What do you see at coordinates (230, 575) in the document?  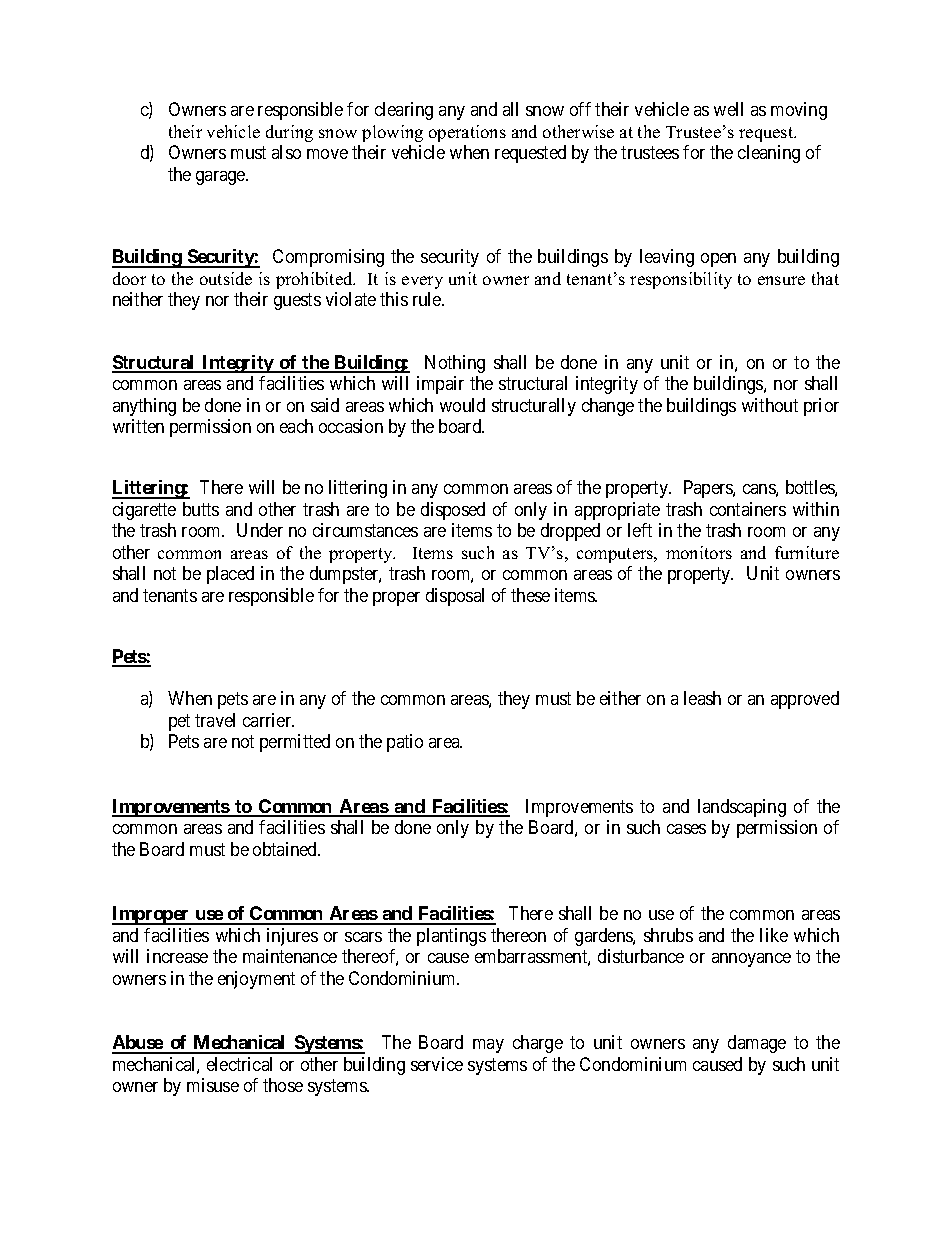 I see `placed` at bounding box center [230, 575].
